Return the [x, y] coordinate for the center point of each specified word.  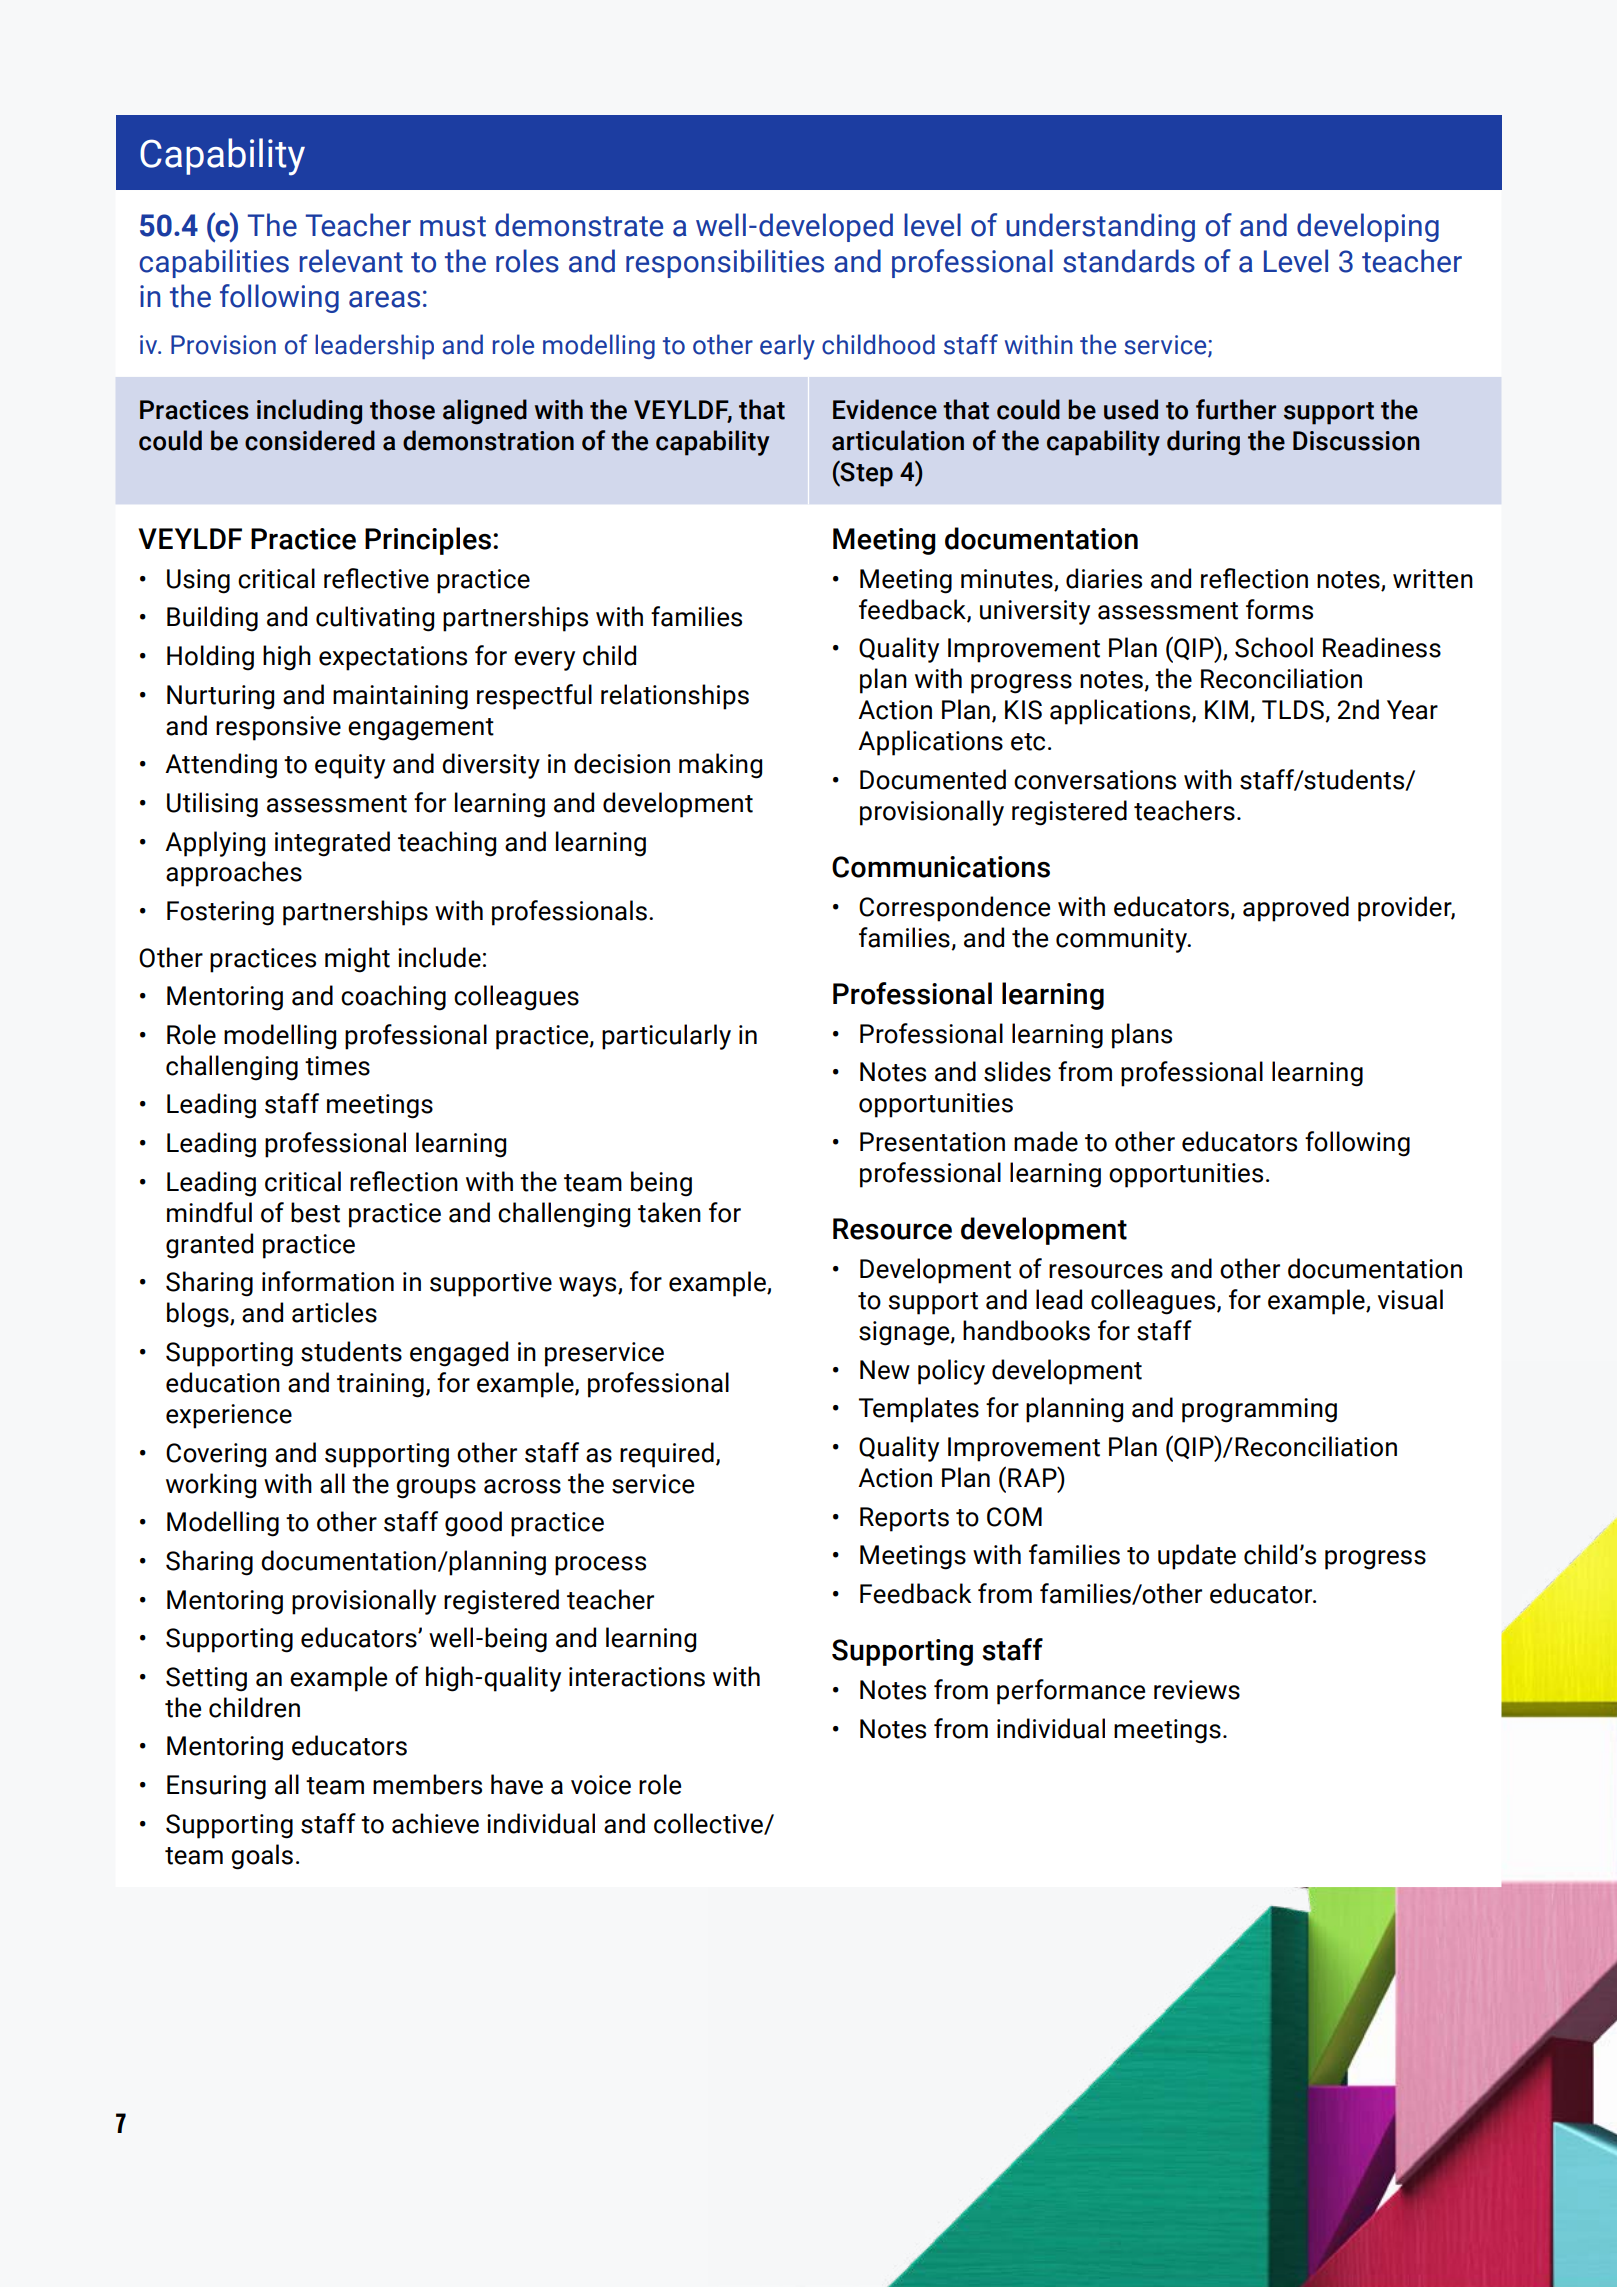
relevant [351, 261]
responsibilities [725, 263]
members [427, 1784]
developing [1368, 227]
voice [601, 1785]
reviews [1197, 1690]
